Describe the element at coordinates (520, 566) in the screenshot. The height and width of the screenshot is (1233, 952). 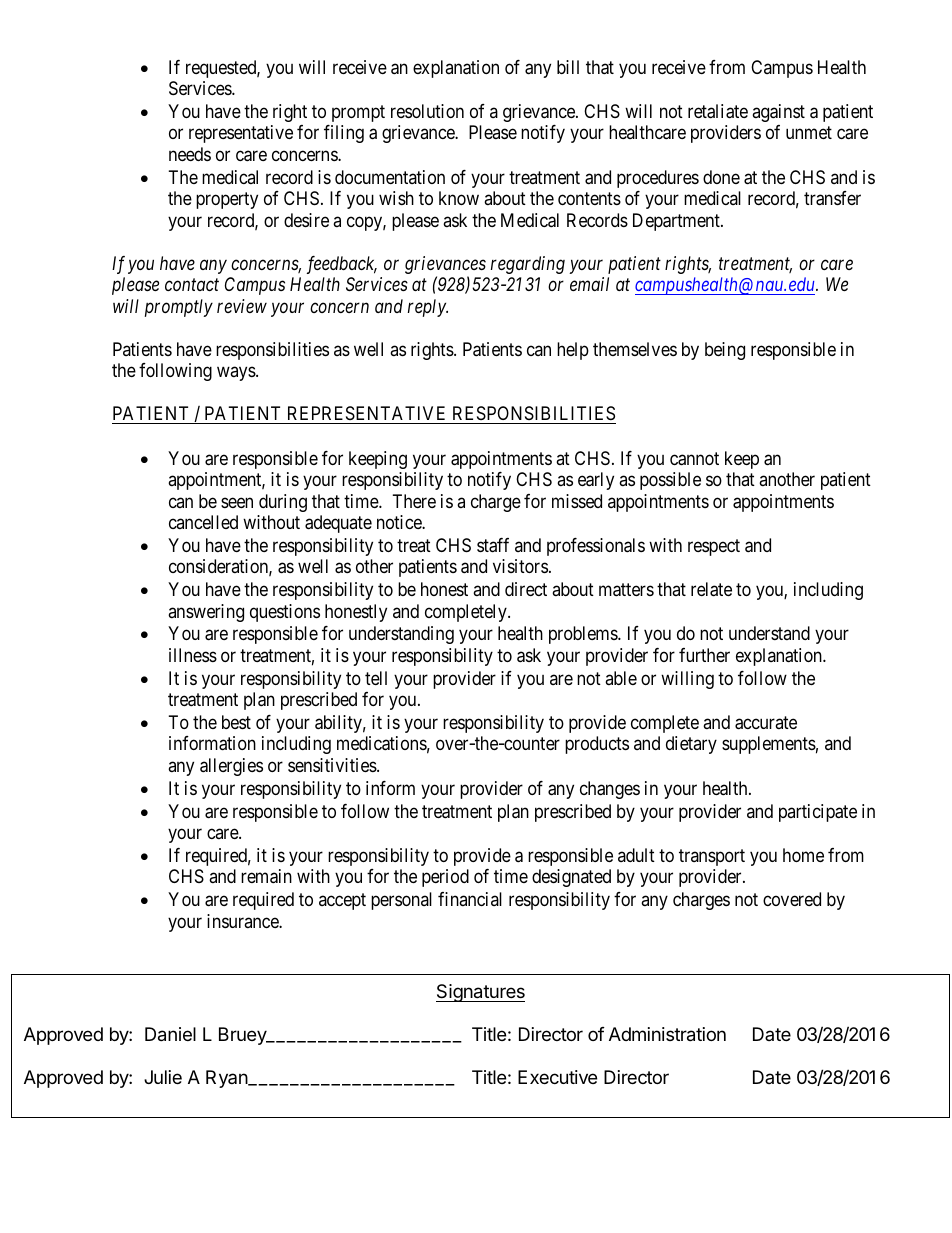
I see `visitors` at that location.
